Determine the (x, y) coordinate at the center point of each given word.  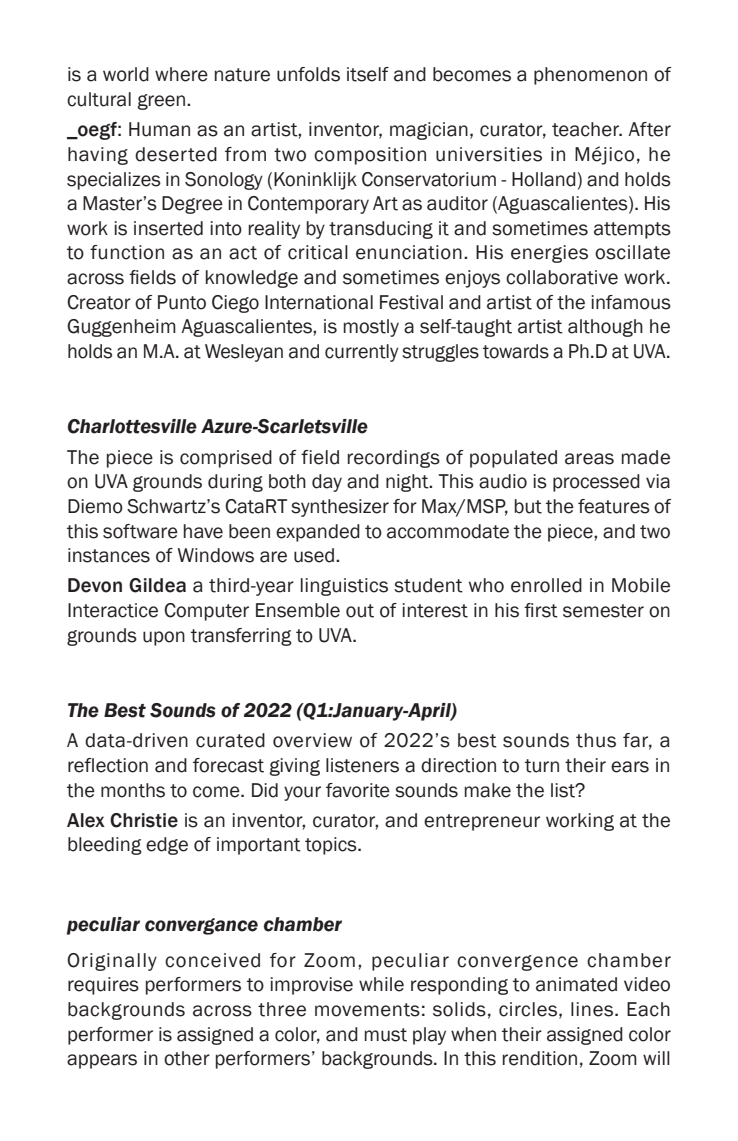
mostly (371, 328)
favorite (358, 790)
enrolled (546, 585)
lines (592, 1009)
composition (370, 156)
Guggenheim (121, 328)
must (386, 1035)
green (162, 102)
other (187, 1058)
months (133, 790)
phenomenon (590, 76)
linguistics (344, 587)
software (140, 531)
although (605, 328)
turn (542, 766)
